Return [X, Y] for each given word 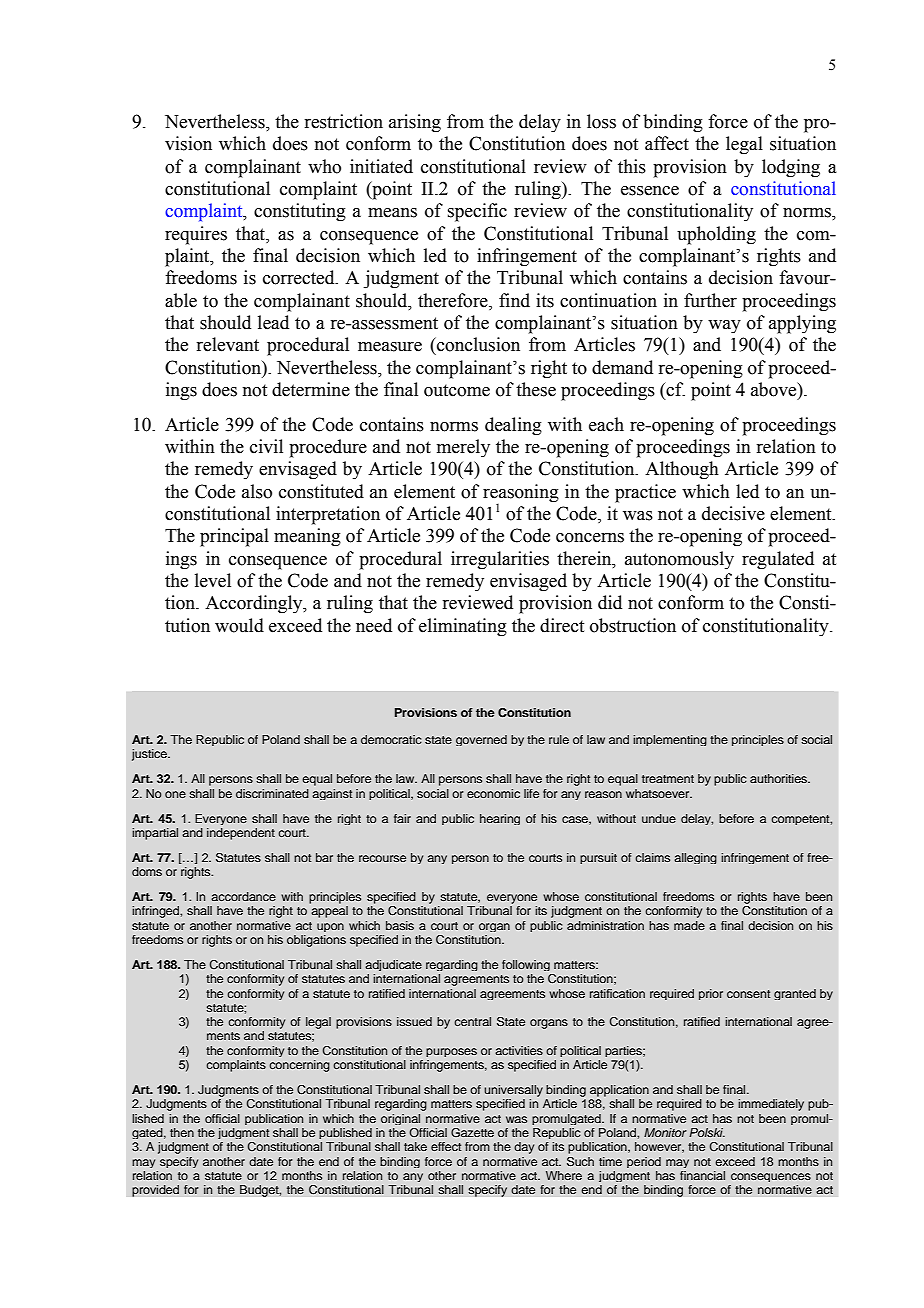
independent [241, 834]
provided [155, 1191]
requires [196, 235]
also [257, 491]
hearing [500, 819]
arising [415, 123]
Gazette [472, 1132]
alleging [695, 858]
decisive [733, 513]
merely [463, 448]
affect [667, 143]
